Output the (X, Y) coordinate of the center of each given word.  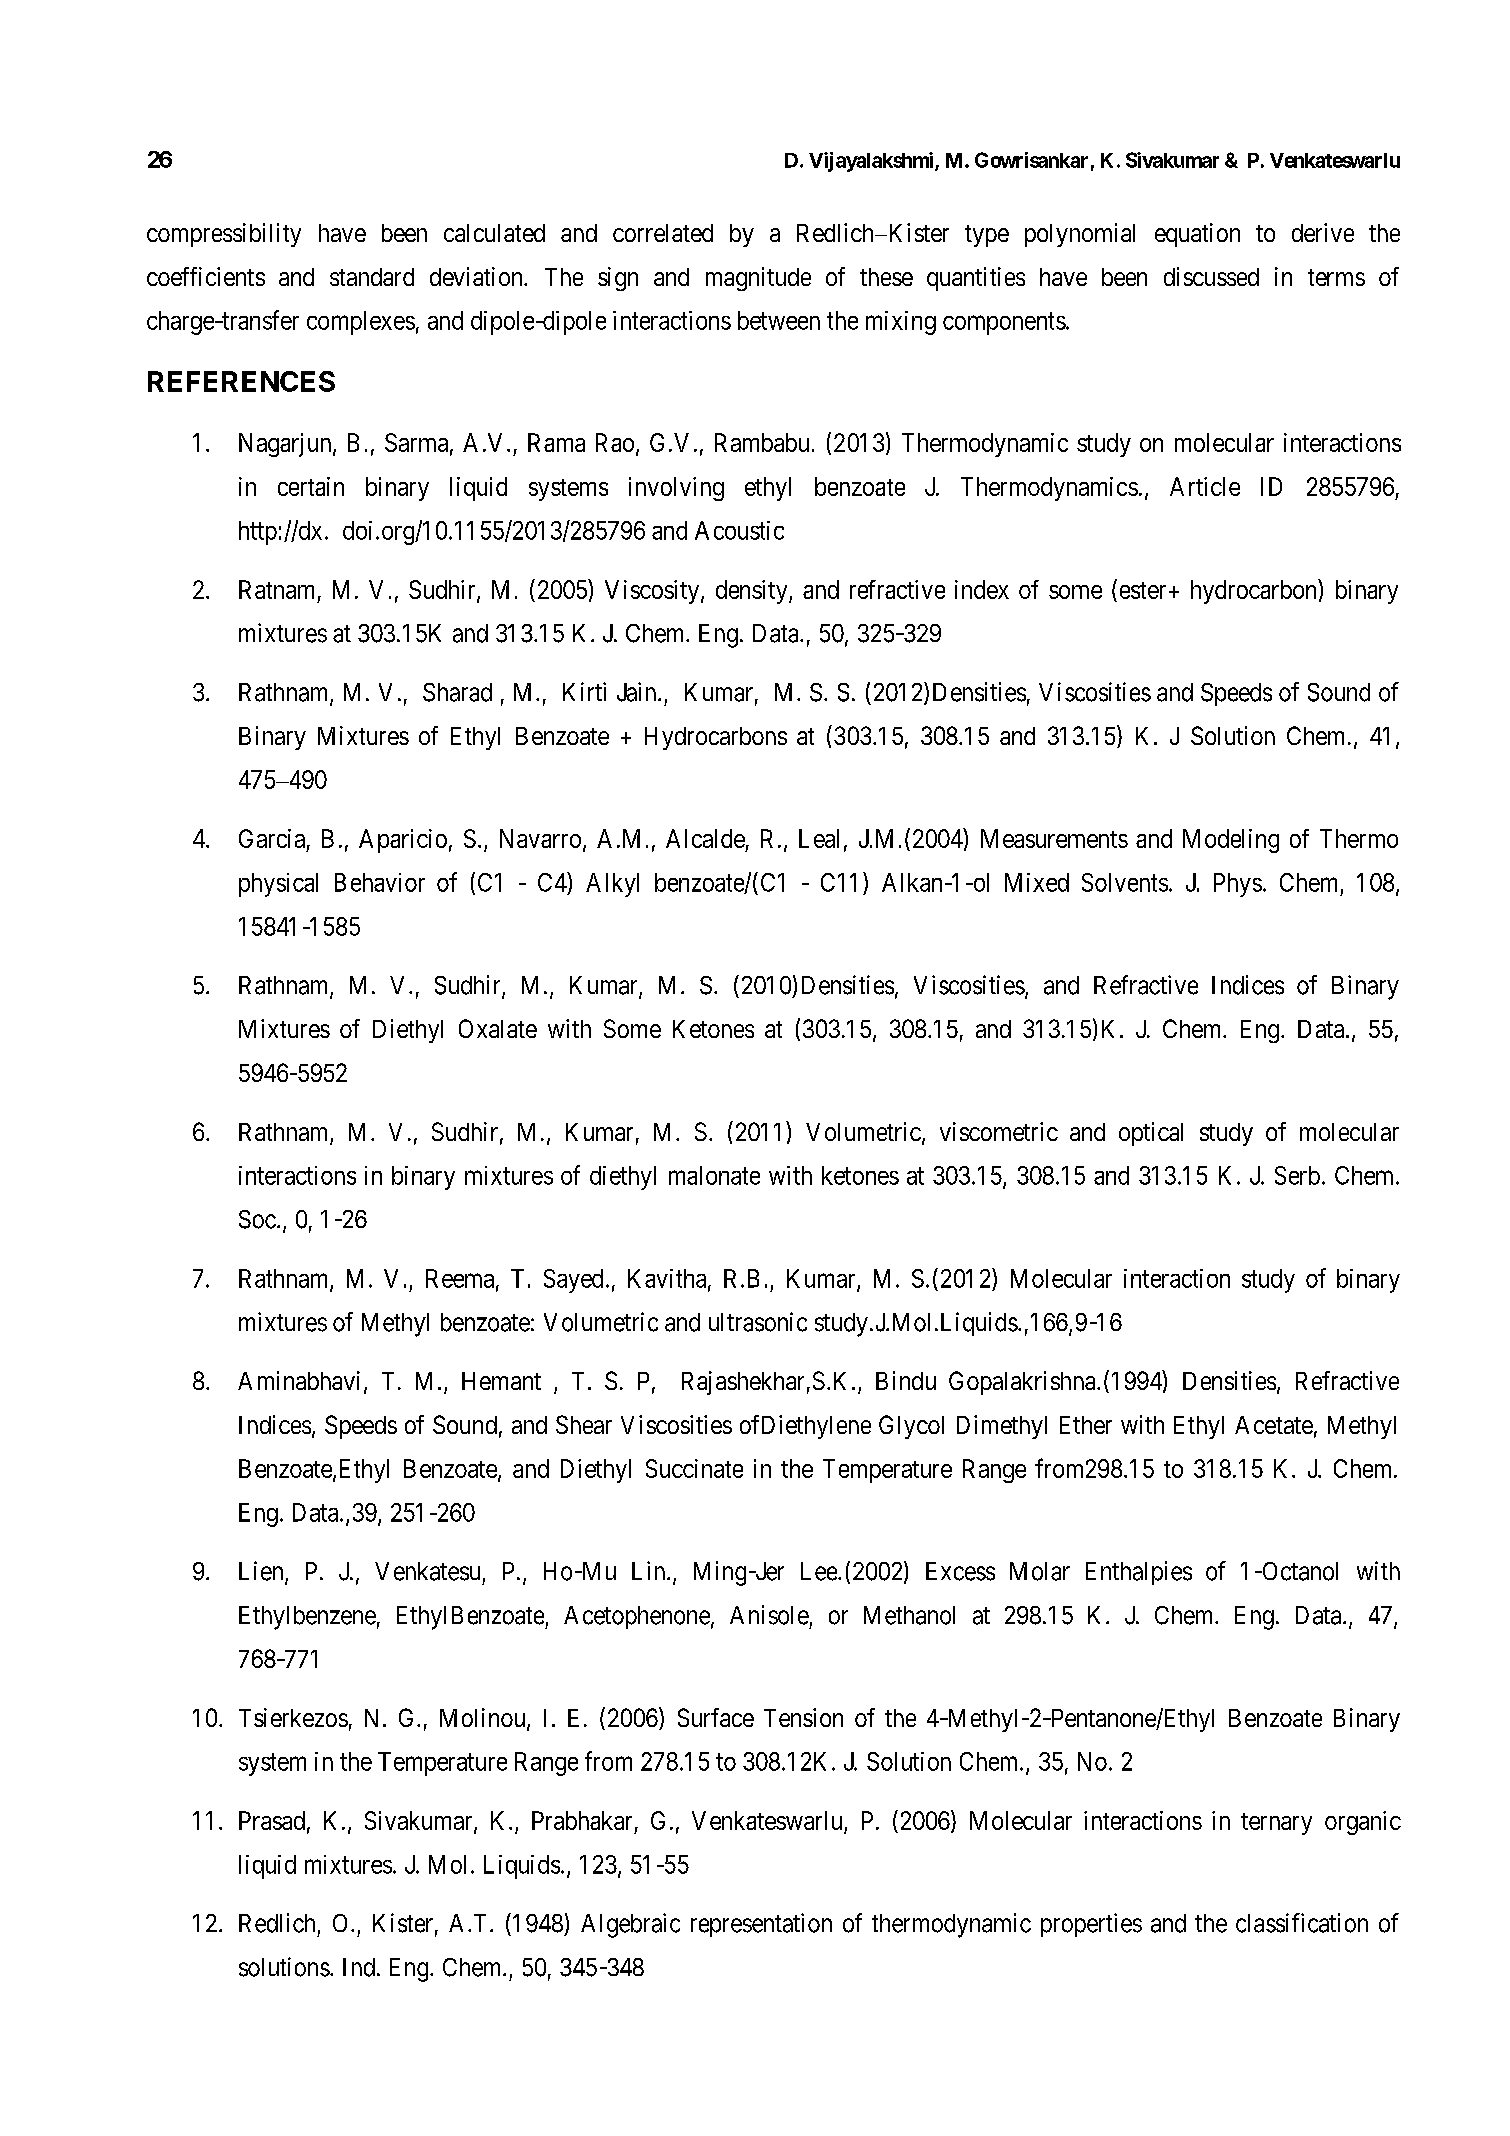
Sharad (457, 692)
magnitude (758, 279)
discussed (1211, 276)
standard (372, 277)
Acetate (1274, 1425)
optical (1151, 1134)
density (753, 592)
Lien (262, 1572)
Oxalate (498, 1028)
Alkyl (612, 885)
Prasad (272, 1820)
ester (1143, 590)
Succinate (694, 1468)
